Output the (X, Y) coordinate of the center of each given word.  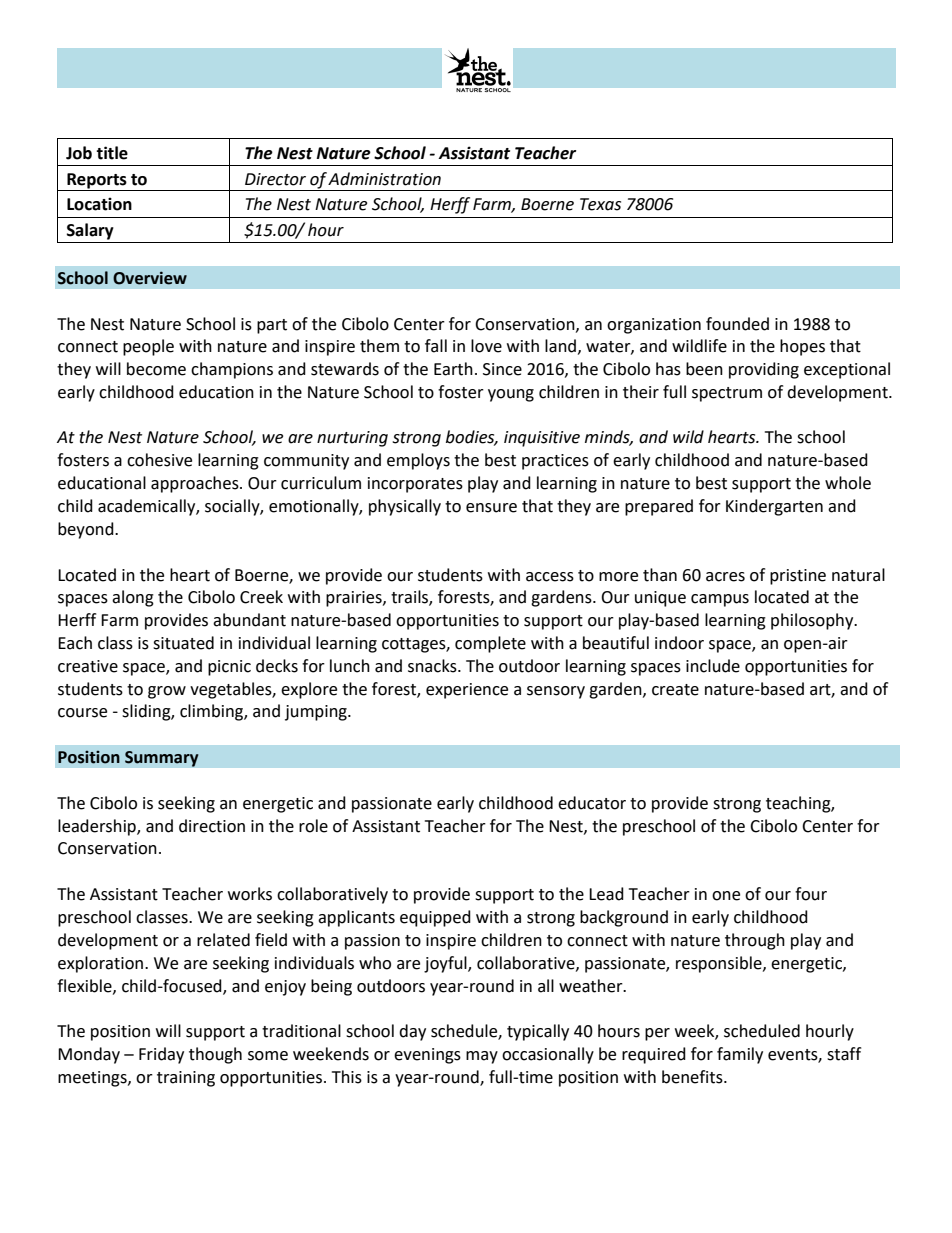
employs (418, 461)
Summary (162, 759)
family (740, 1055)
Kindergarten (774, 507)
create (675, 690)
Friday (161, 1055)
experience (467, 691)
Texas (600, 204)
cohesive (159, 460)
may (482, 1057)
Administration (384, 179)
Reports (97, 181)
